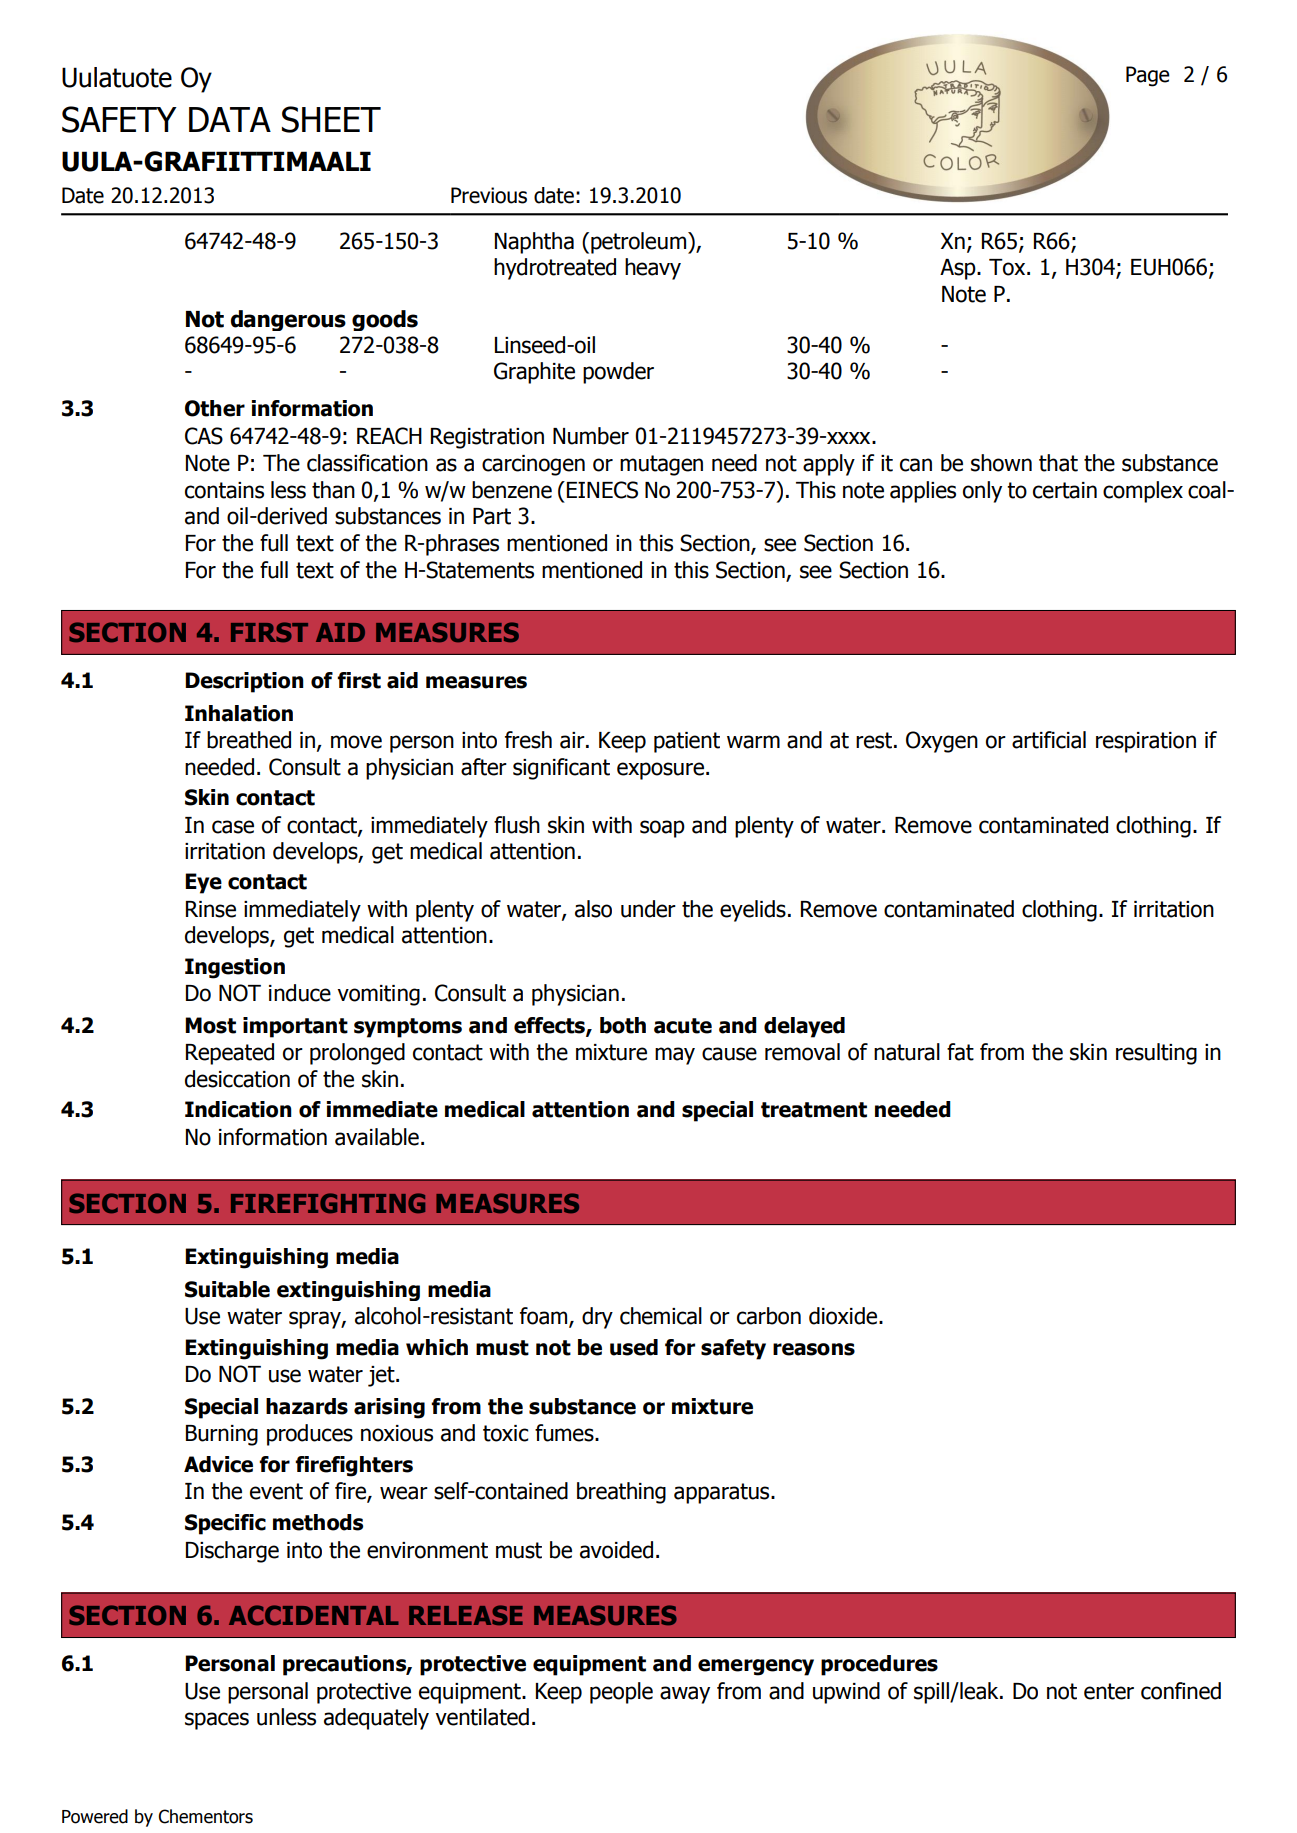 The image size is (1297, 1833). Describe the element at coordinates (230, 119) in the document. I see `DATA` at that location.
